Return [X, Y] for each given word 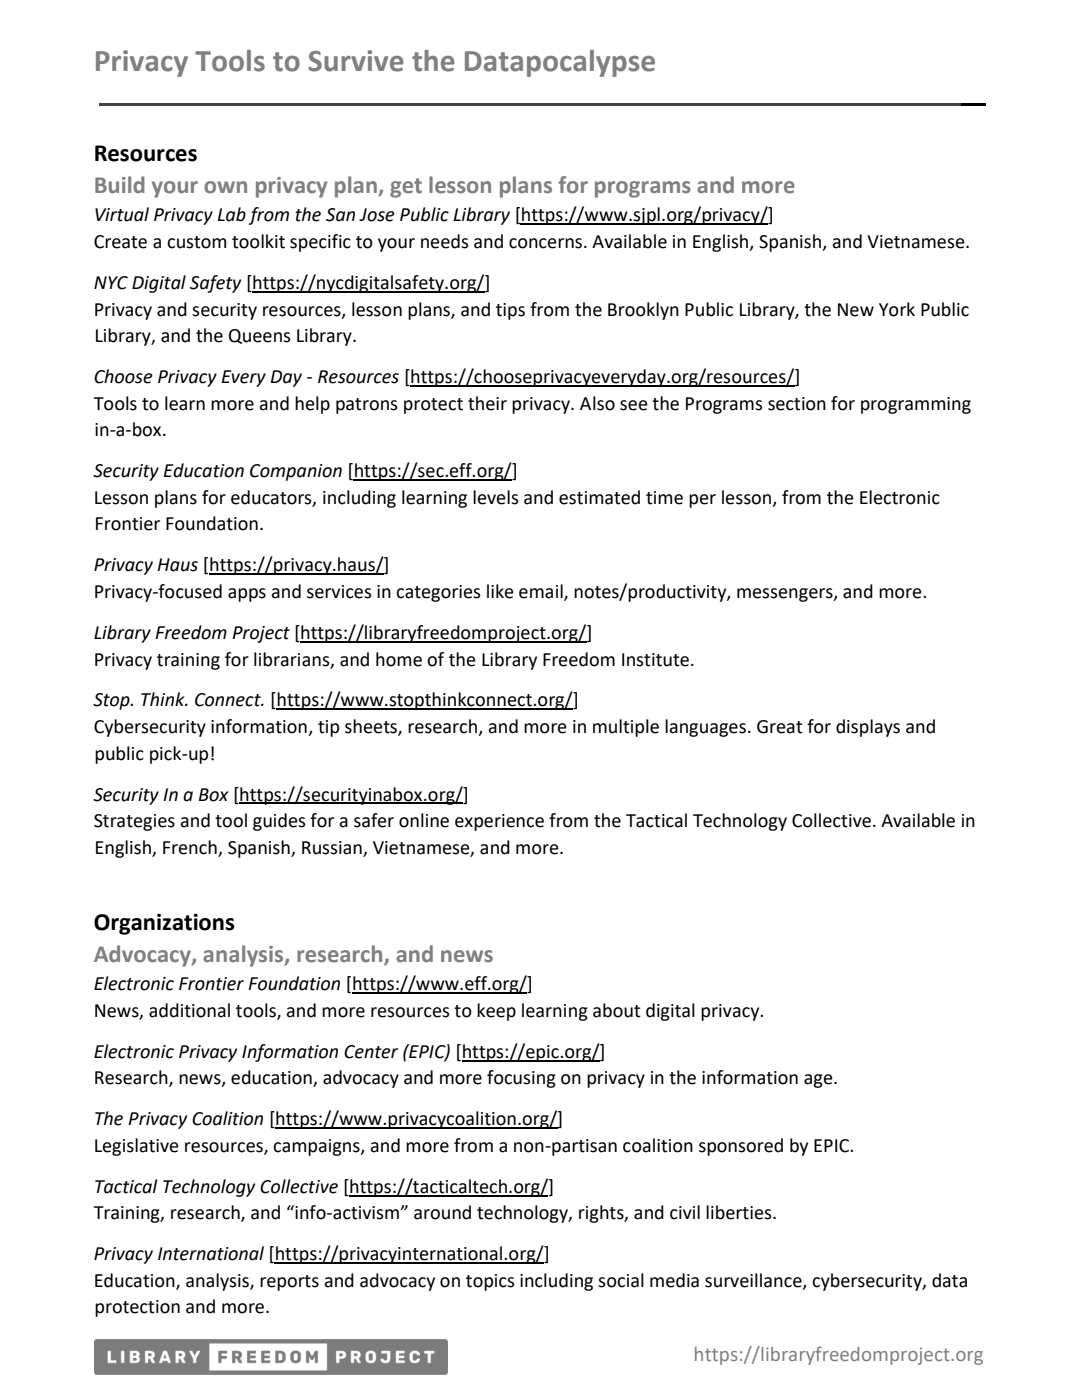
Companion [296, 472]
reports [289, 1283]
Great [780, 727]
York [897, 309]
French [190, 847]
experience [499, 822]
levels [496, 497]
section [797, 404]
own [225, 187]
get [406, 188]
